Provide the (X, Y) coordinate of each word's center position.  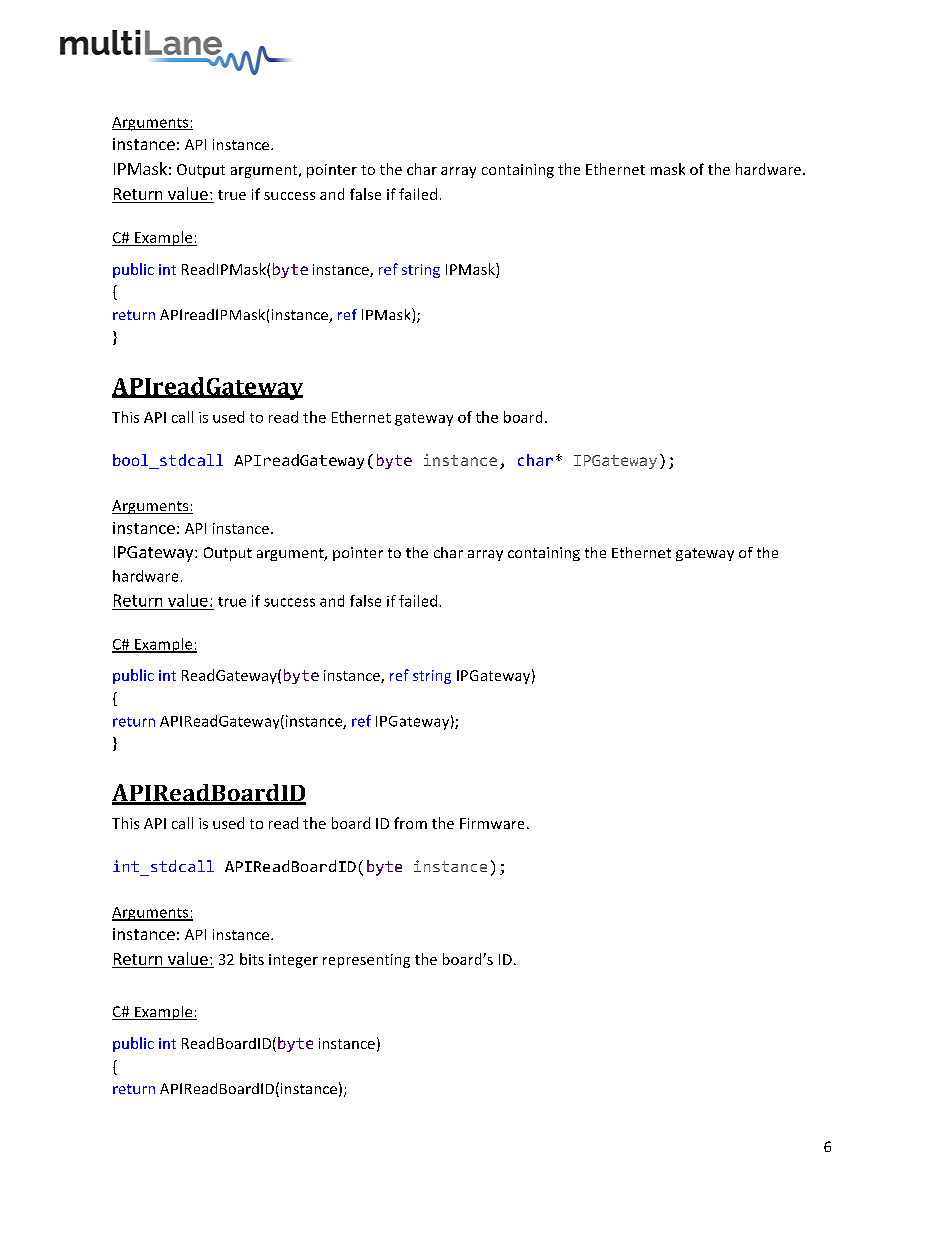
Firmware (492, 823)
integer (293, 961)
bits (252, 959)
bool (132, 461)
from (410, 823)
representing (366, 961)
